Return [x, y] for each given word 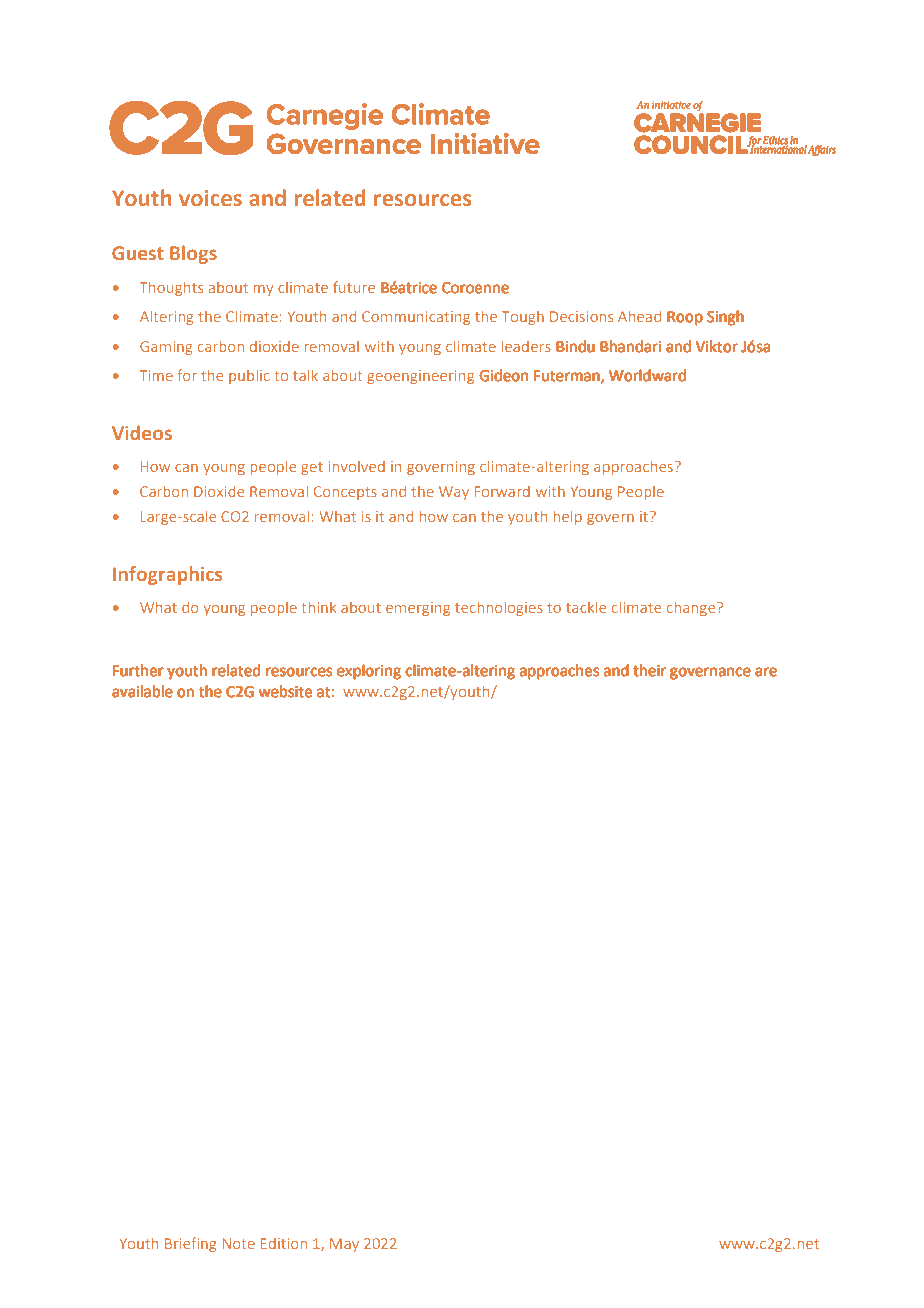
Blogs [193, 254]
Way [454, 493]
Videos [142, 432]
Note [239, 1243]
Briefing [191, 1244]
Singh [725, 318]
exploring [369, 672]
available [142, 691]
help [567, 518]
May [344, 1245]
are [766, 672]
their [649, 670]
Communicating [416, 318]
